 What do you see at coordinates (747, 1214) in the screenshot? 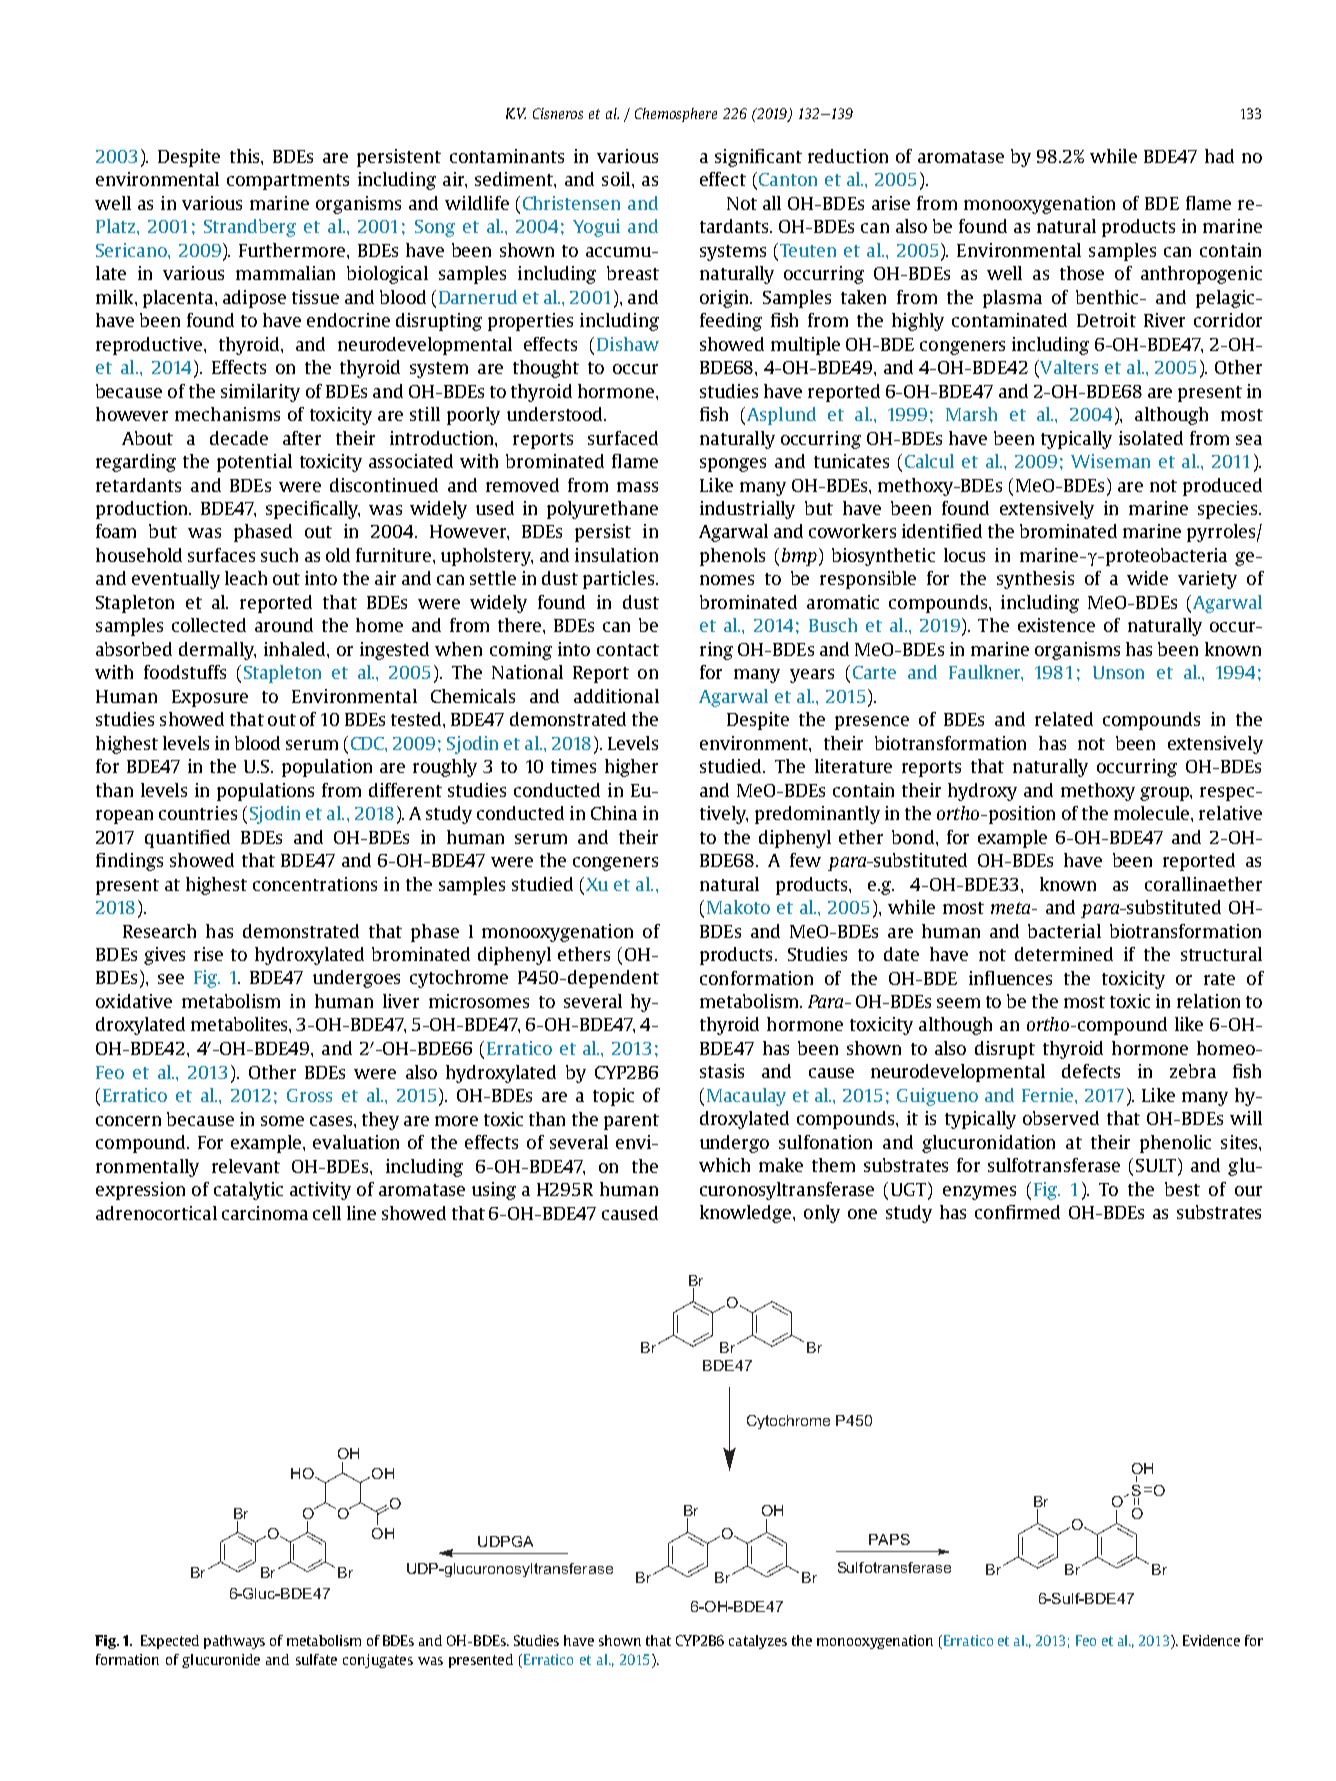
I see `knowledge` at bounding box center [747, 1214].
